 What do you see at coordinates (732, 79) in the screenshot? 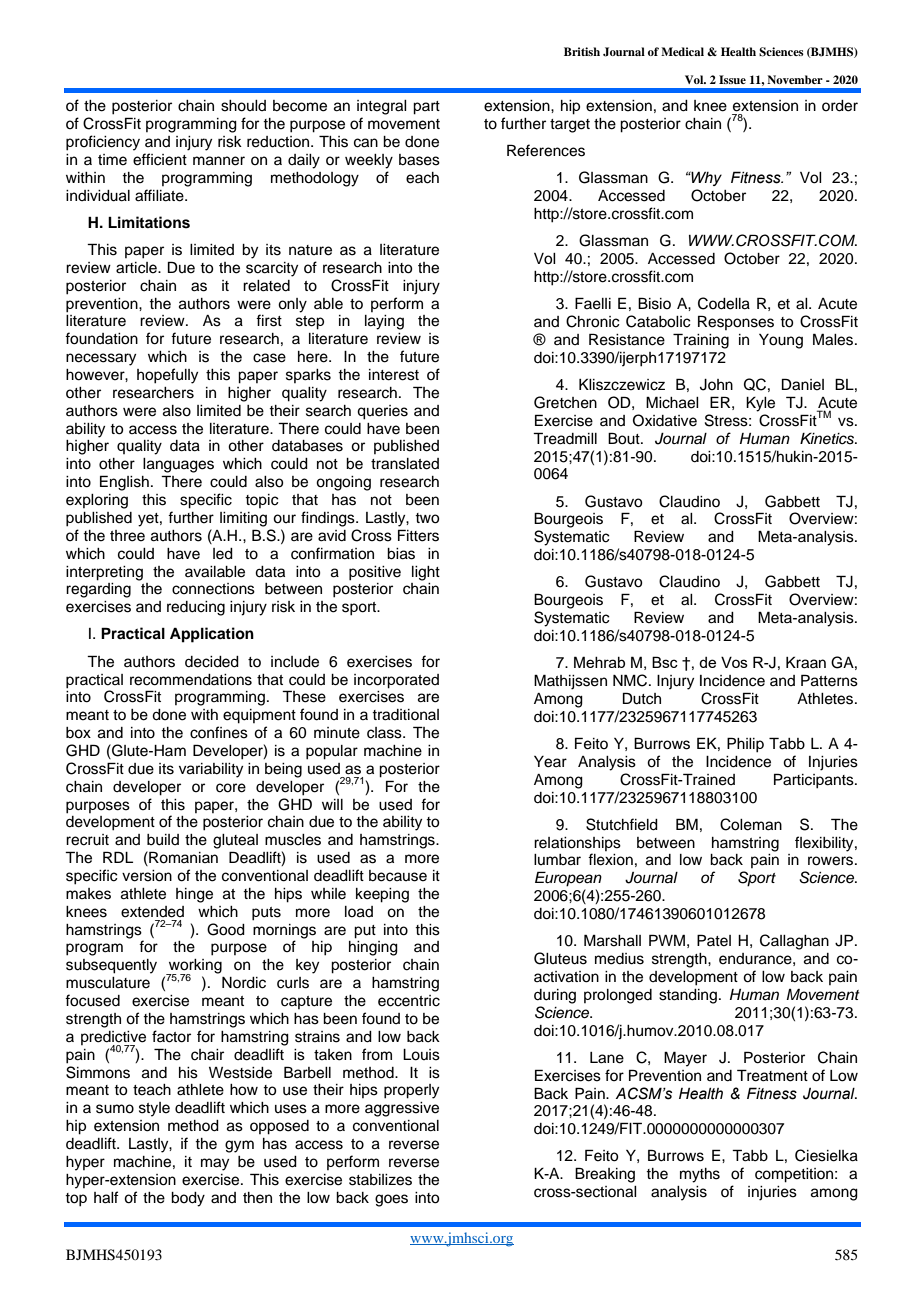
I see `Issue` at bounding box center [732, 79].
